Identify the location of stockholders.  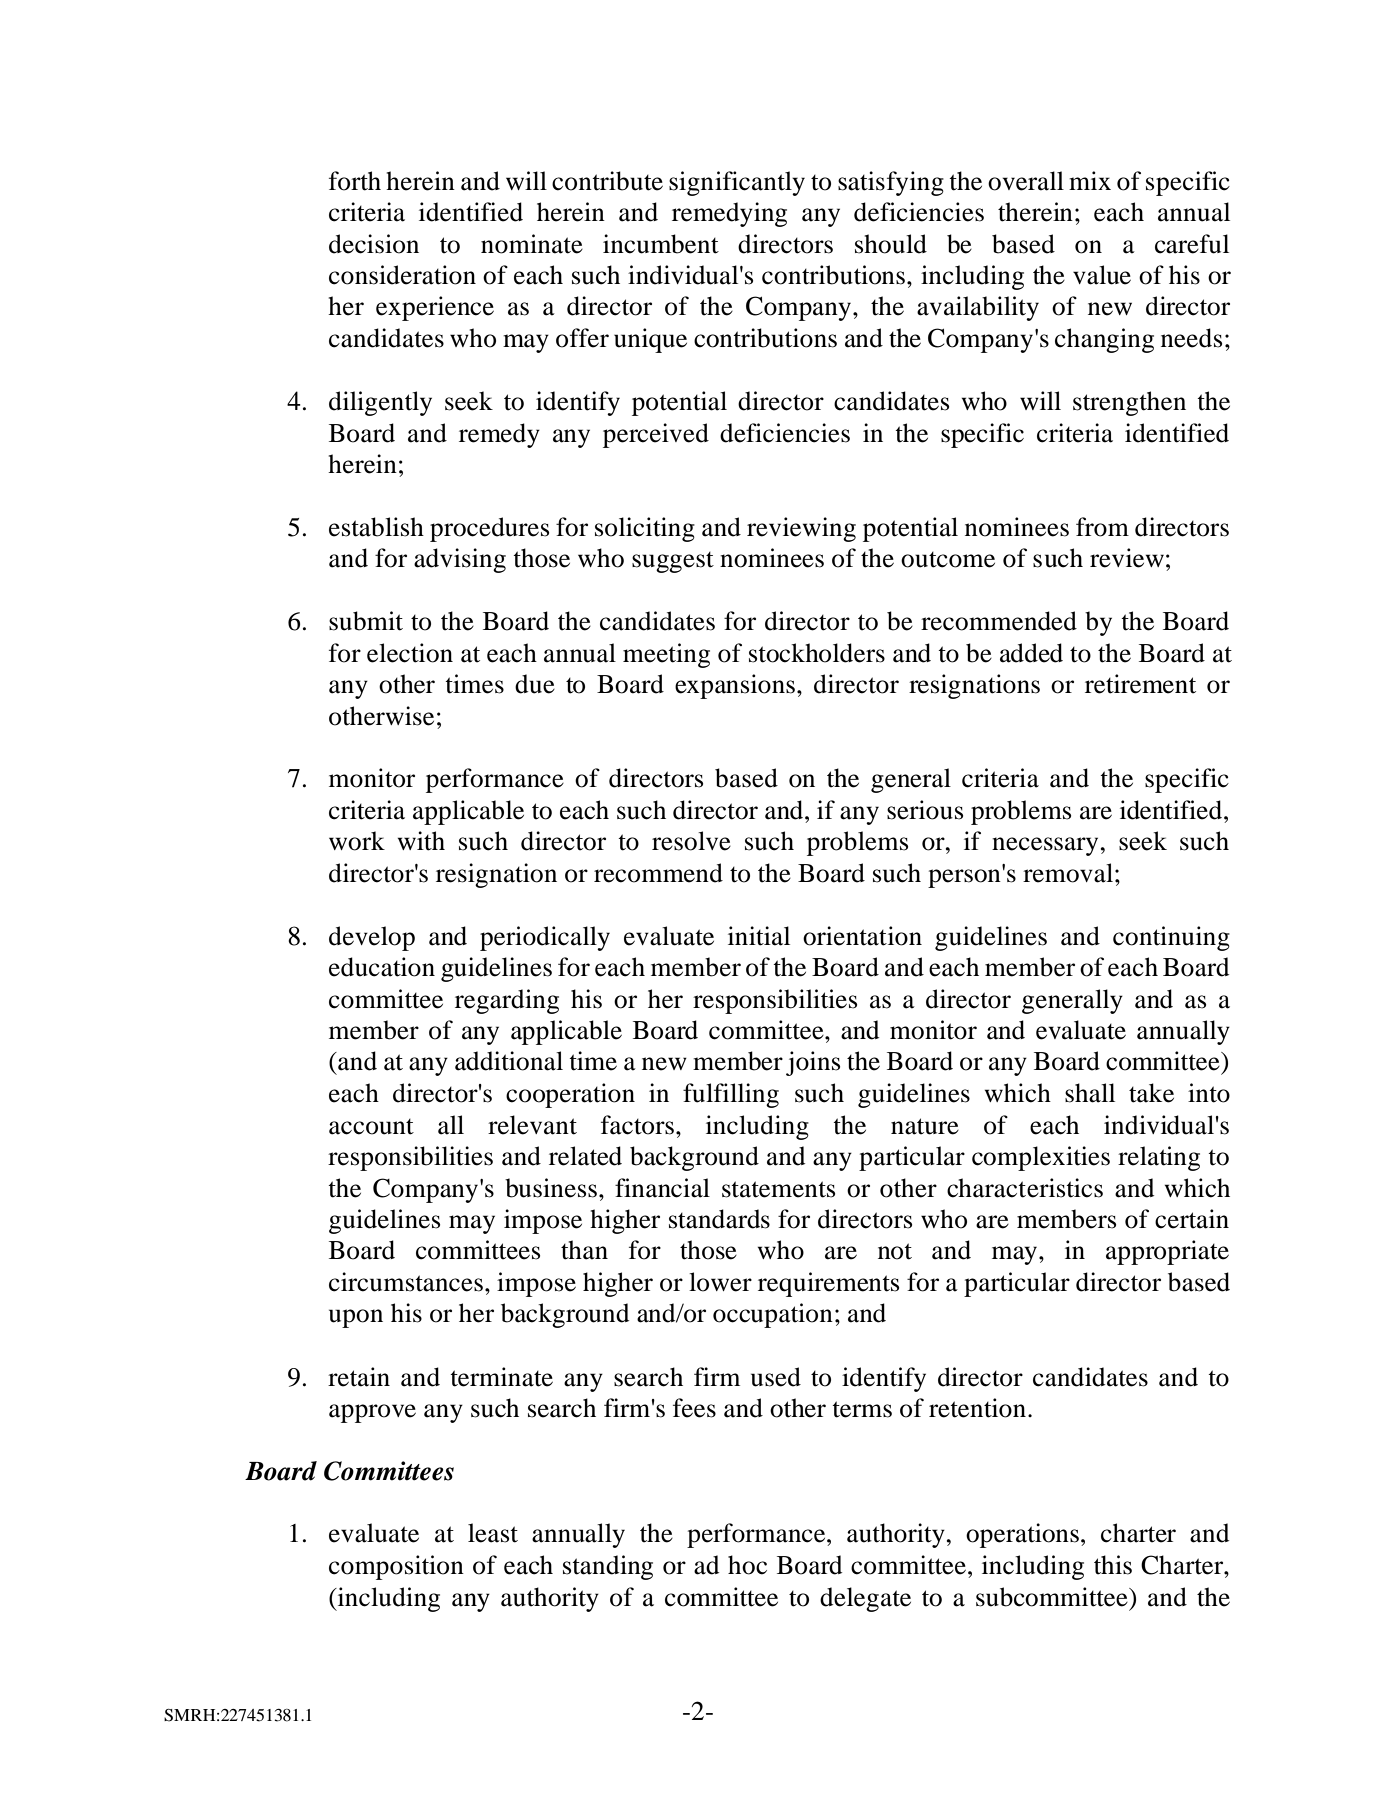
(817, 653).
